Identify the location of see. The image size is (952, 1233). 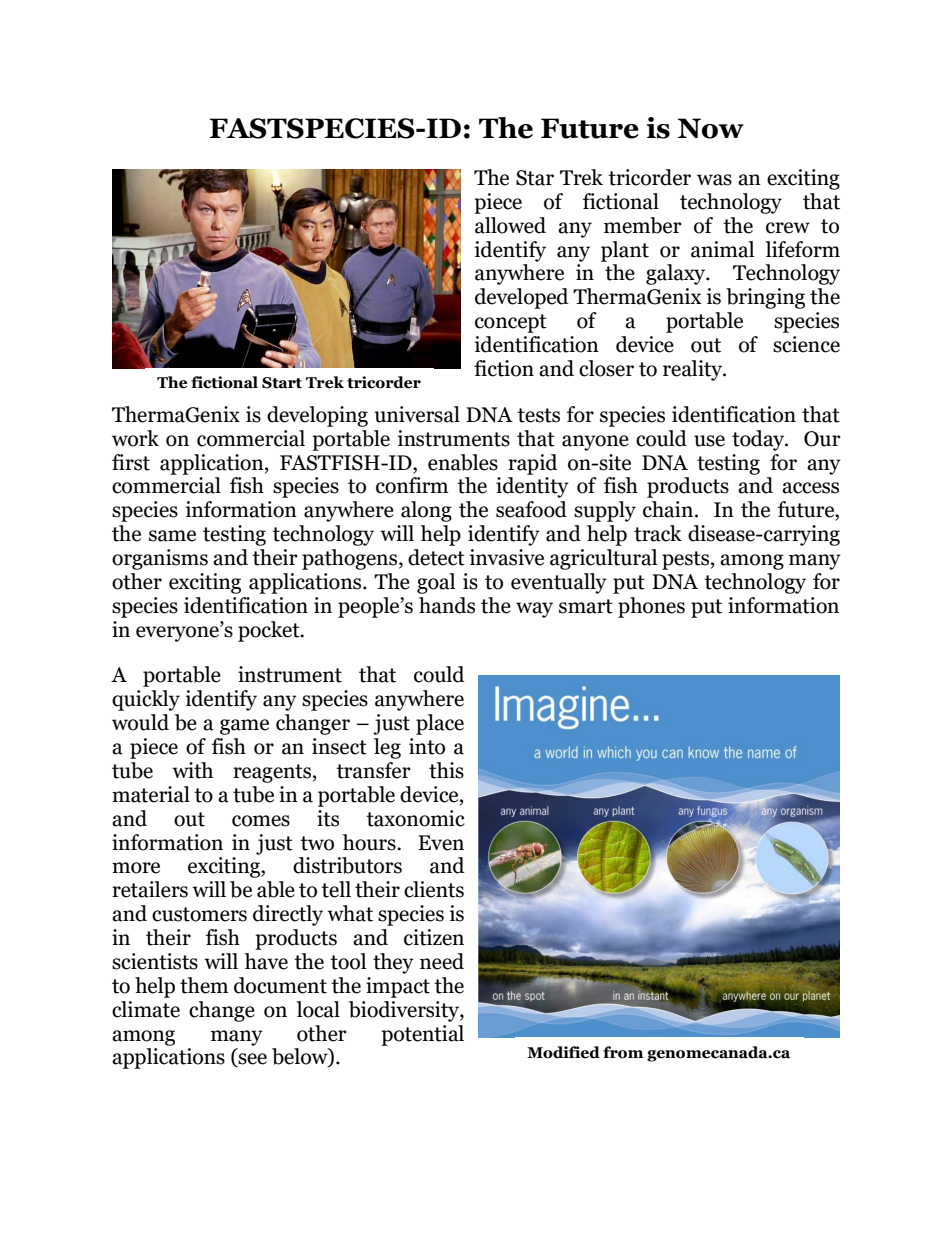
(252, 1060).
